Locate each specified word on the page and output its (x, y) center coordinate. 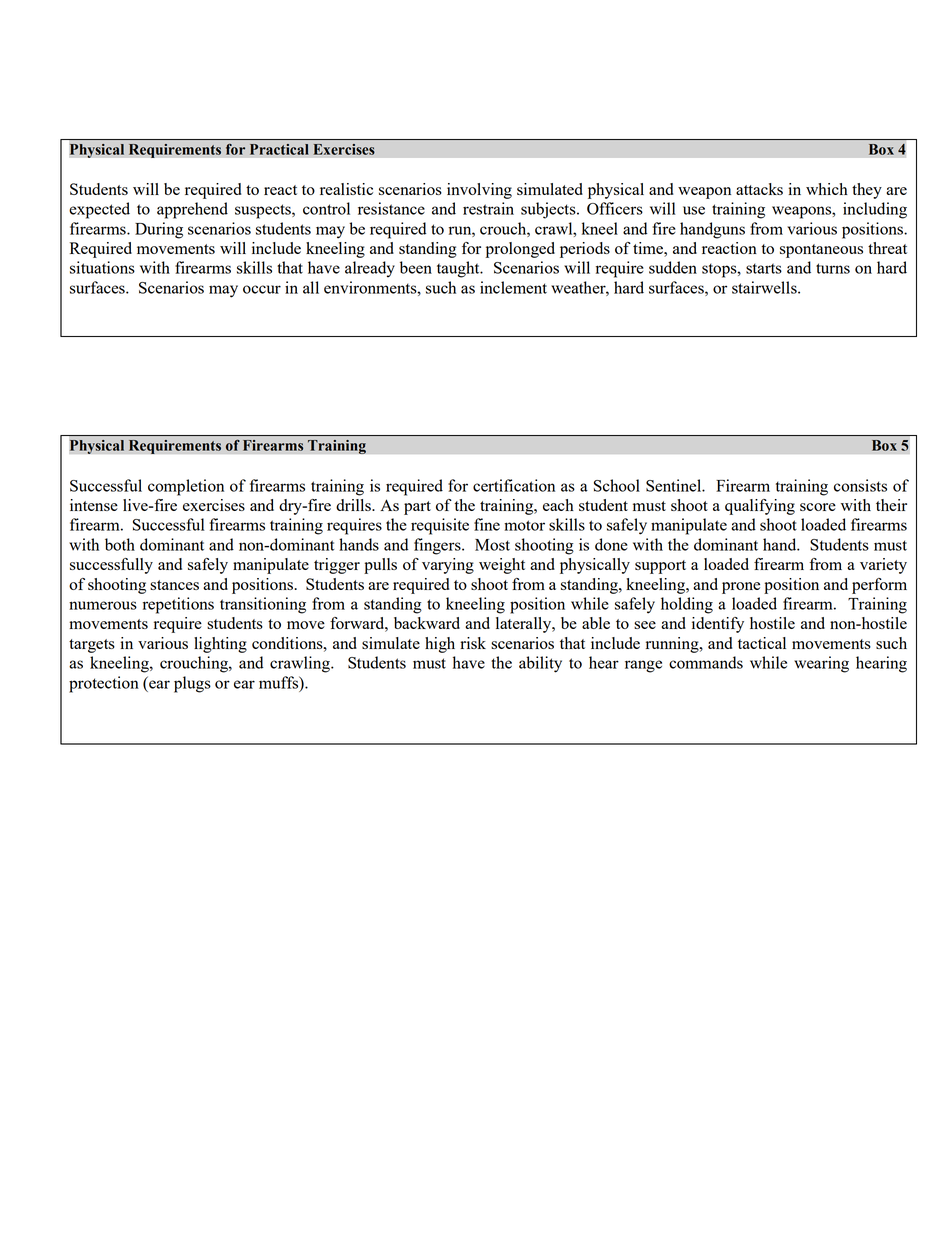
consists (860, 485)
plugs (192, 684)
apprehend (192, 210)
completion (186, 487)
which (827, 189)
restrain (488, 208)
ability (540, 664)
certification (514, 485)
